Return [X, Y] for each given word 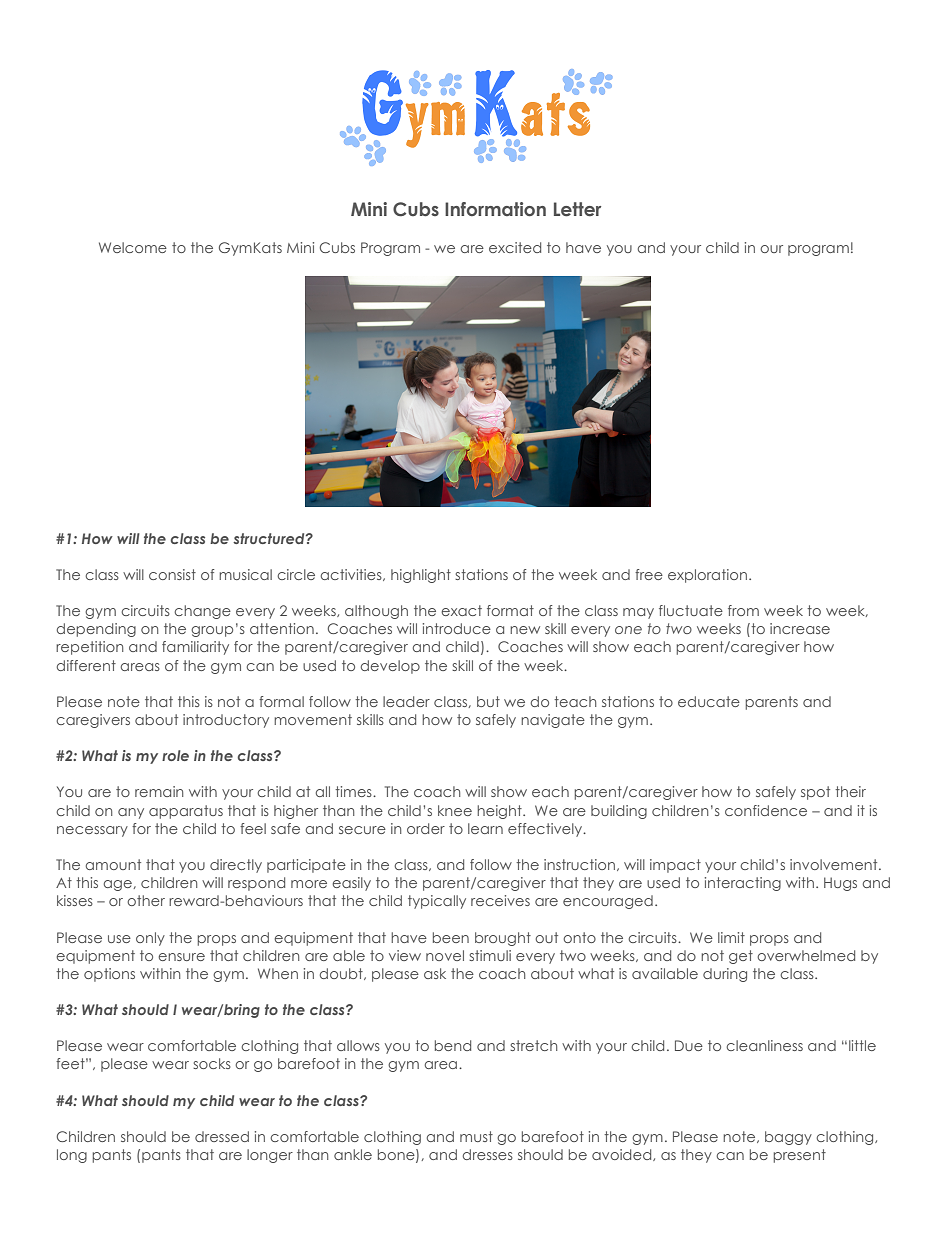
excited [515, 247]
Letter [577, 209]
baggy [788, 1138]
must [476, 1136]
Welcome [133, 247]
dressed [222, 1136]
